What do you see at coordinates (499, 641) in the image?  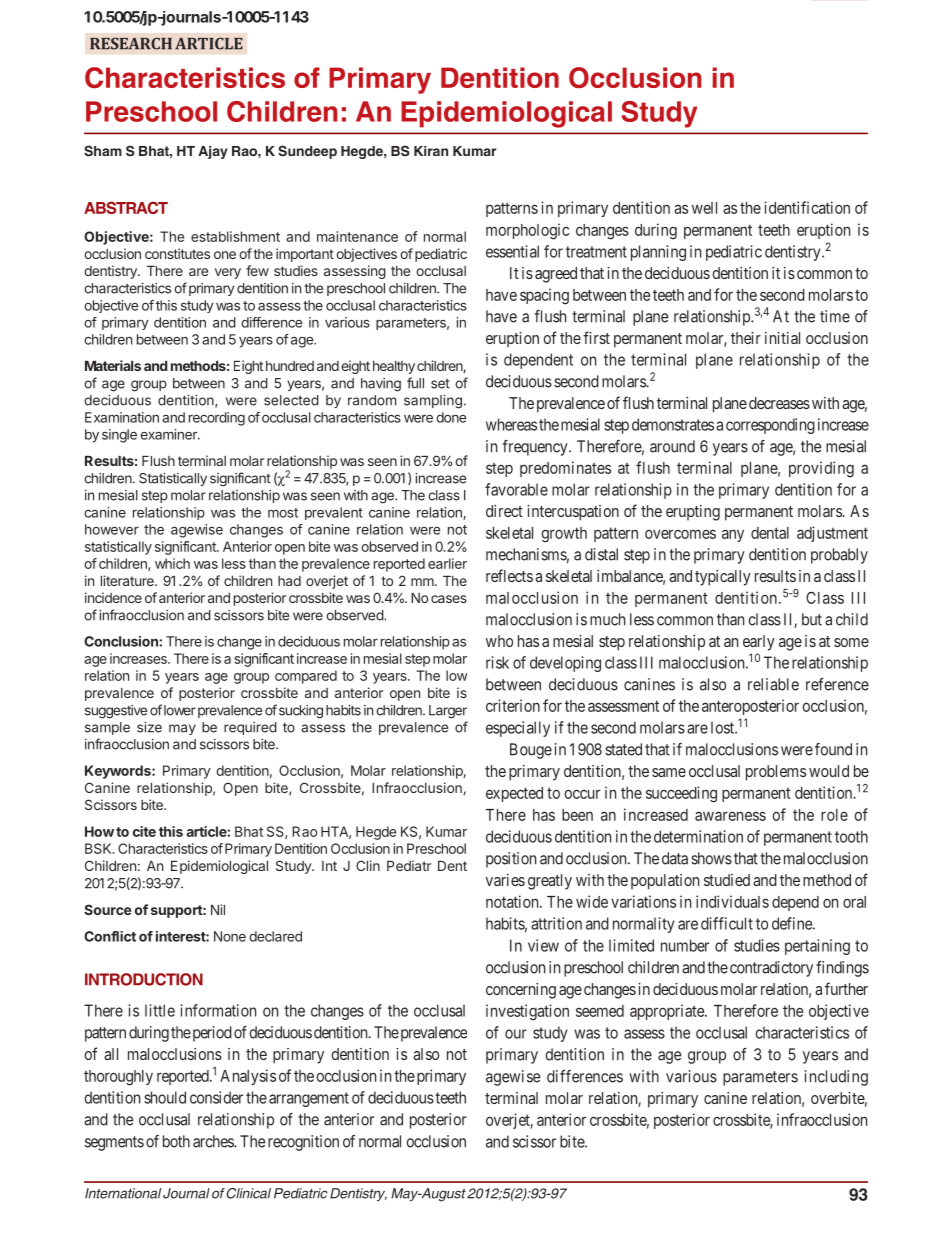 I see `who` at bounding box center [499, 641].
